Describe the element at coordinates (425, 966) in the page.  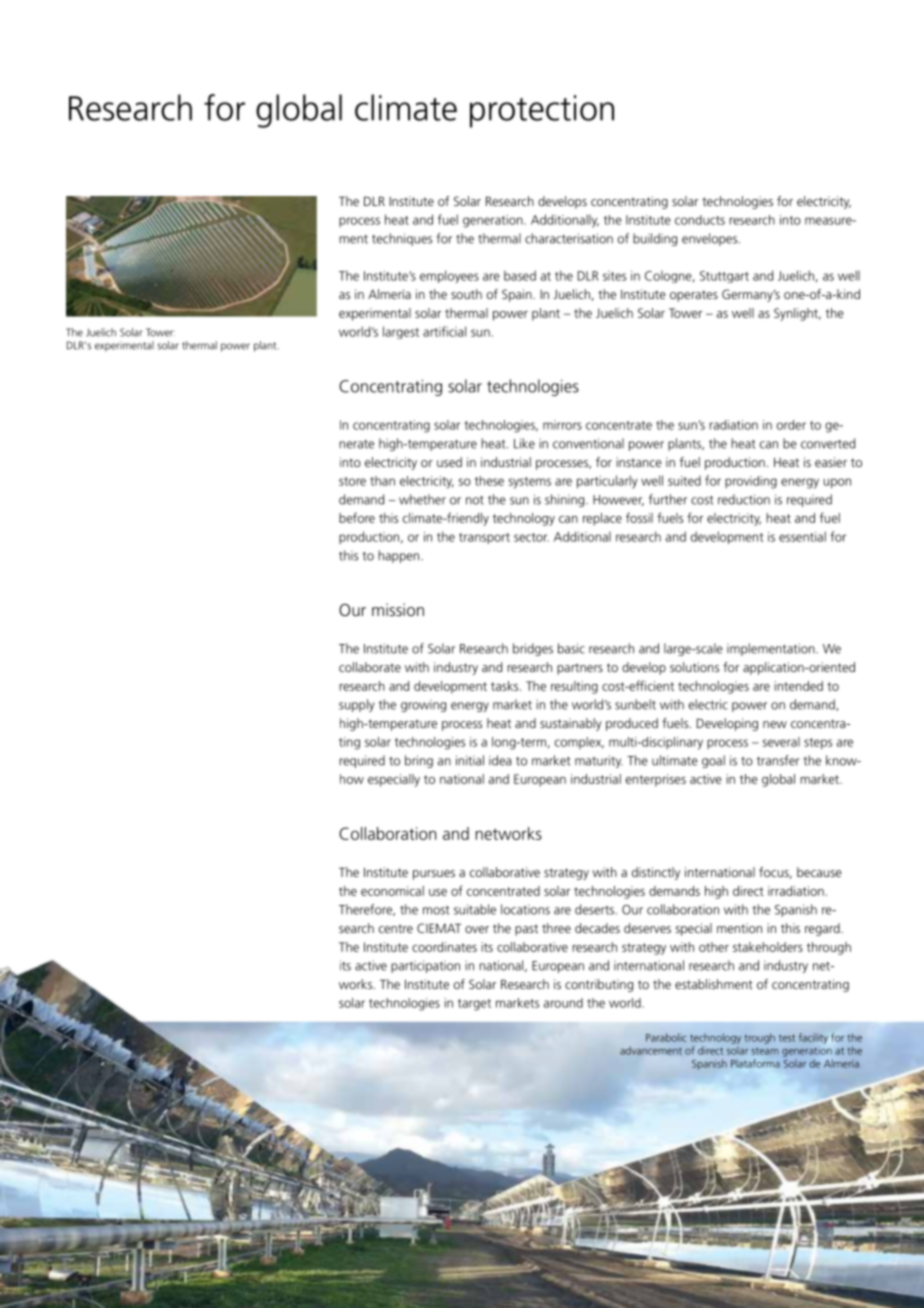
I see `participation` at that location.
